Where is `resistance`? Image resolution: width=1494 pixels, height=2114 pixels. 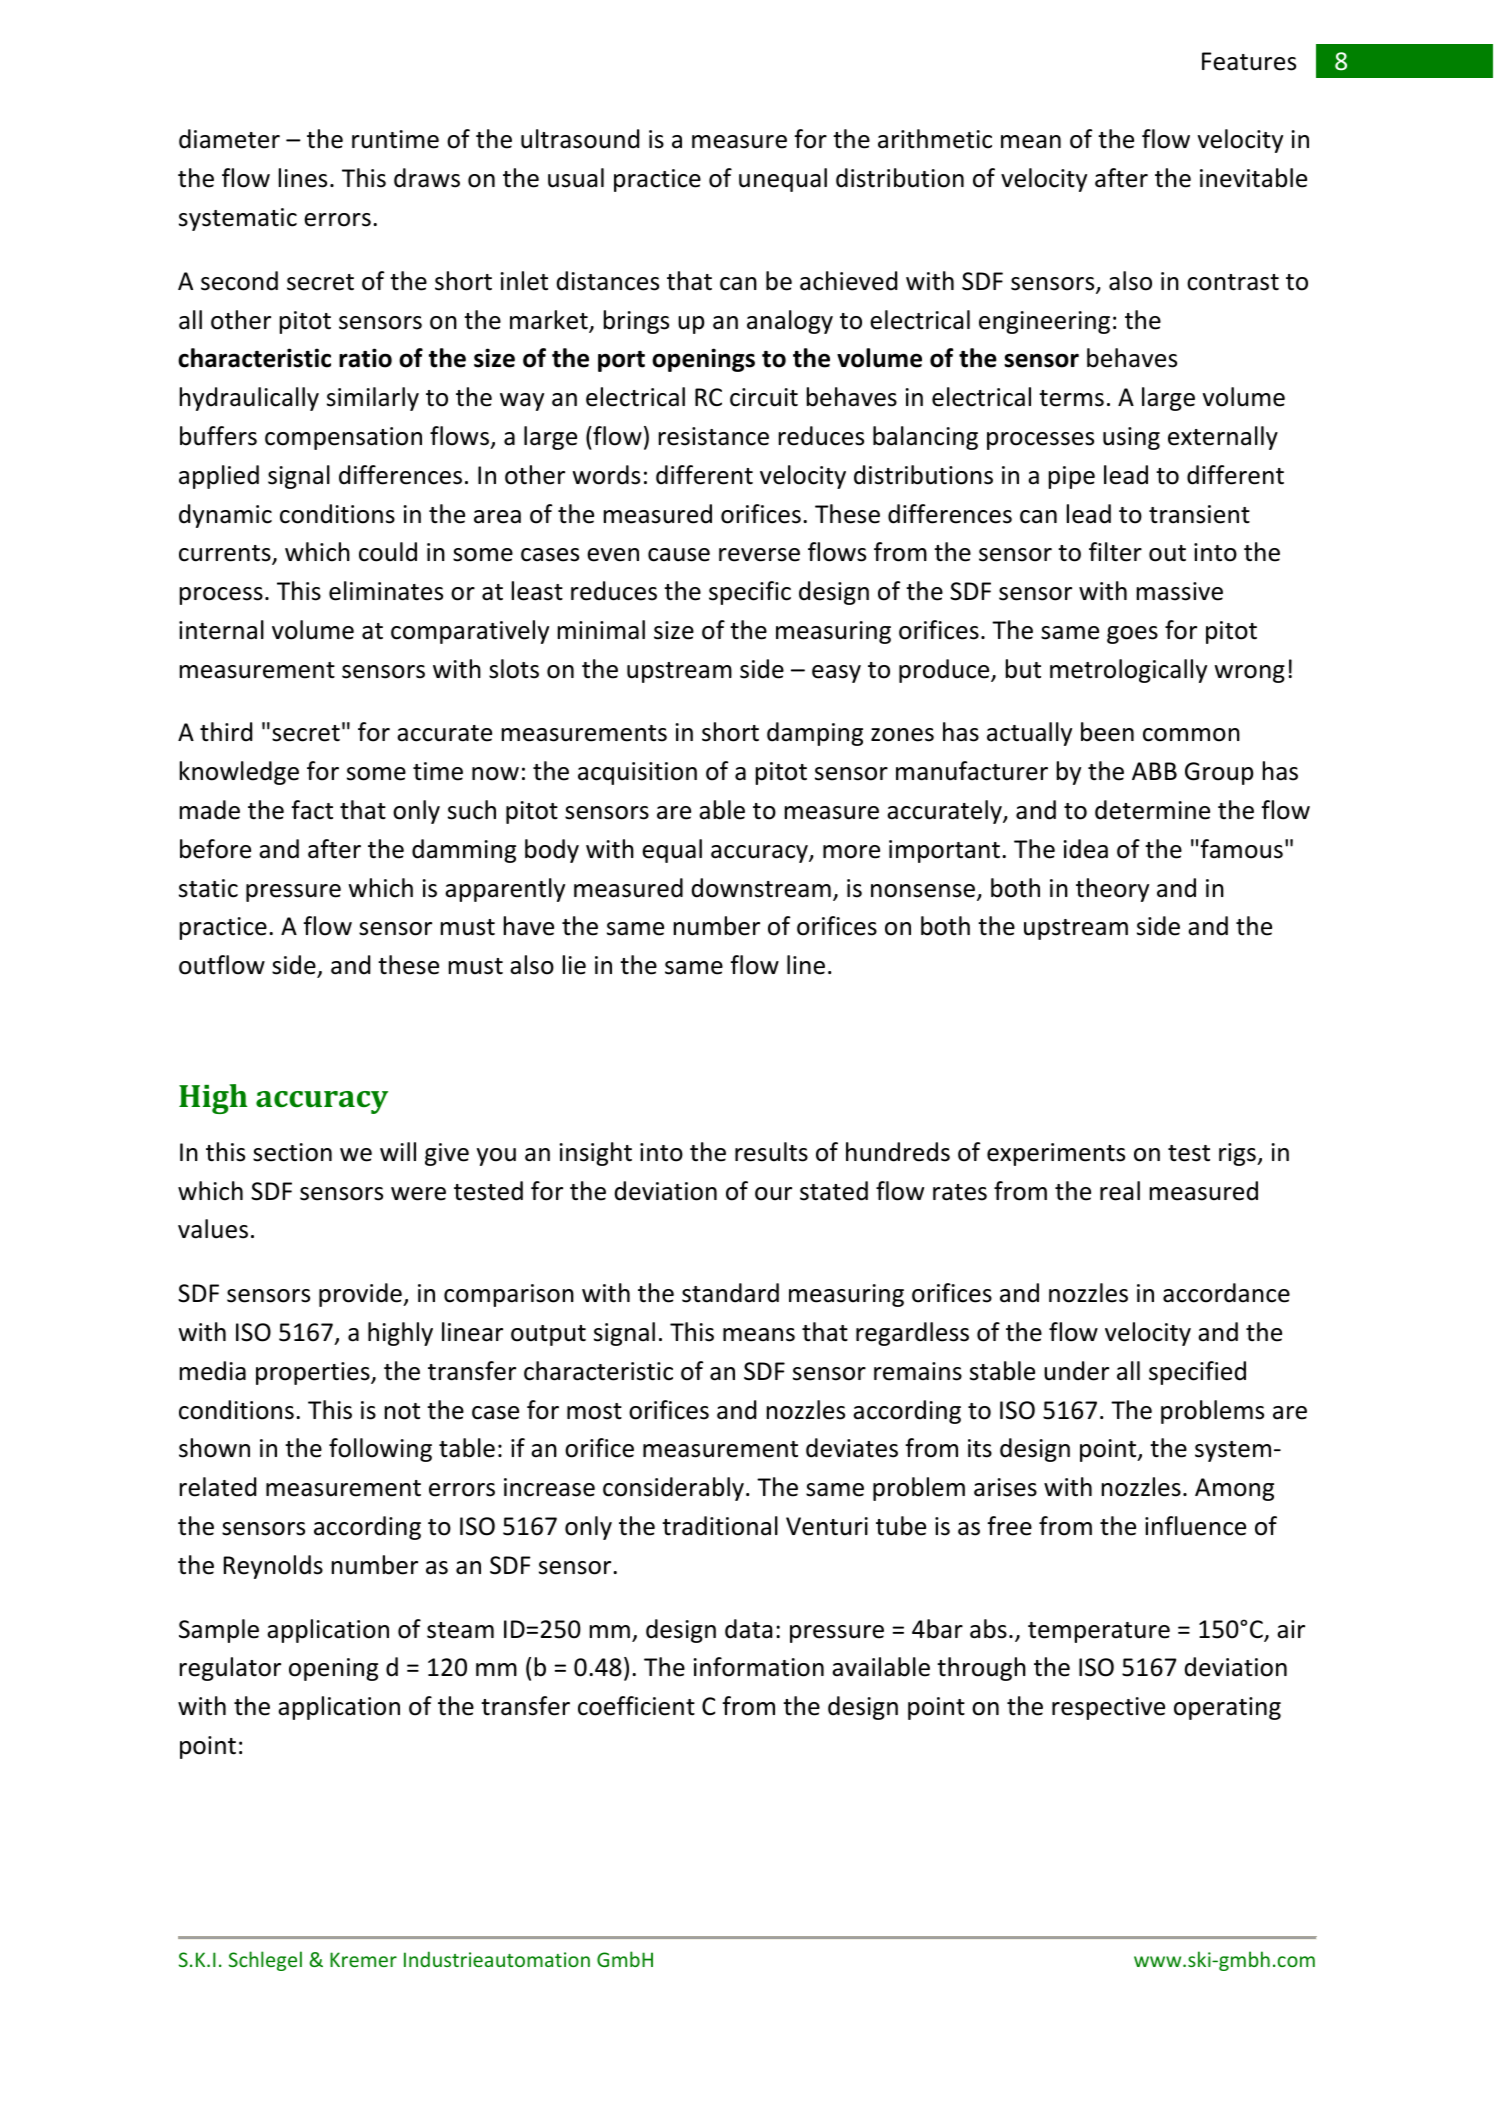 resistance is located at coordinates (714, 436).
